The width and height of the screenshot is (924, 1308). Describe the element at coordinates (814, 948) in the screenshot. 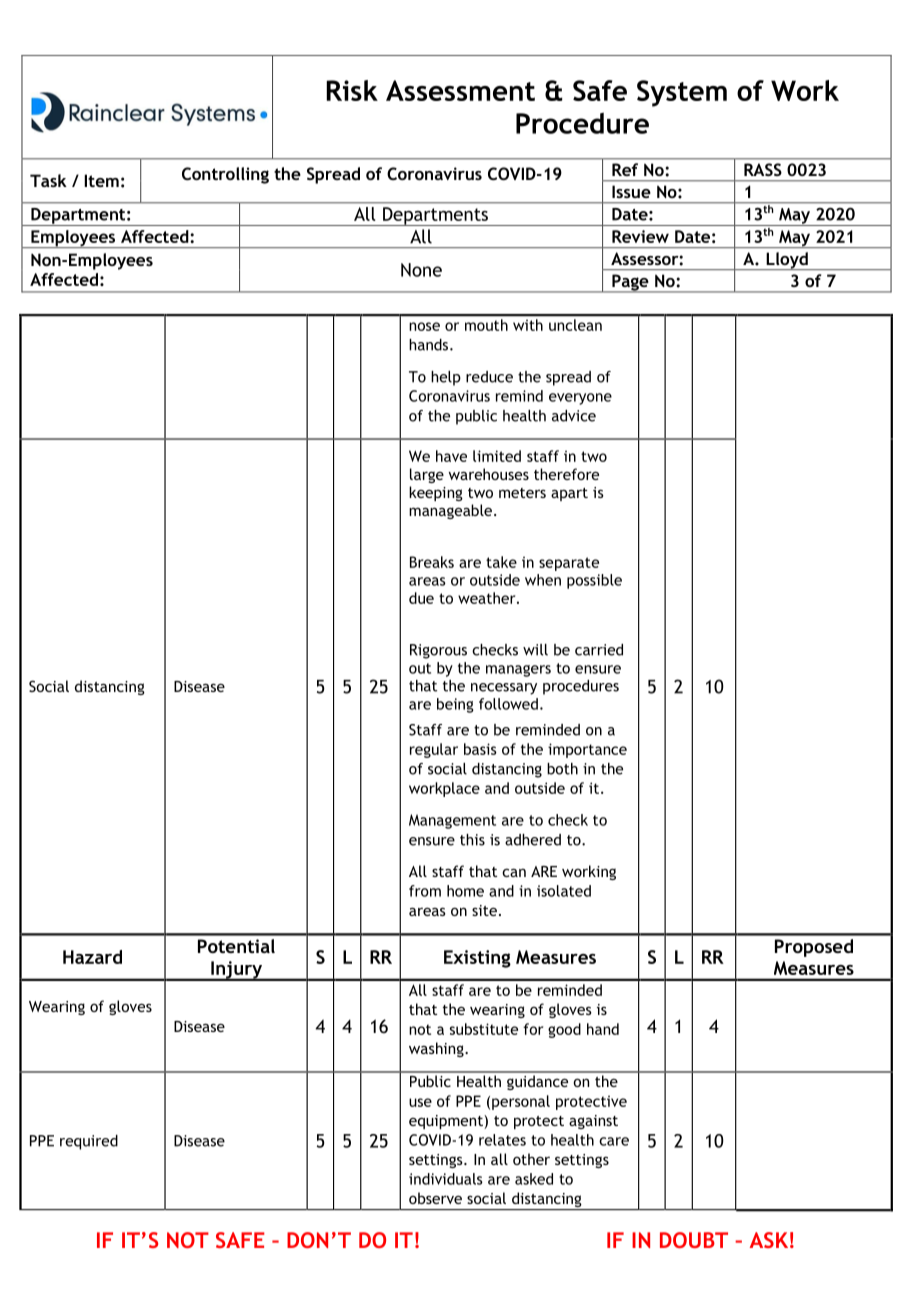

I see `Proposed` at that location.
